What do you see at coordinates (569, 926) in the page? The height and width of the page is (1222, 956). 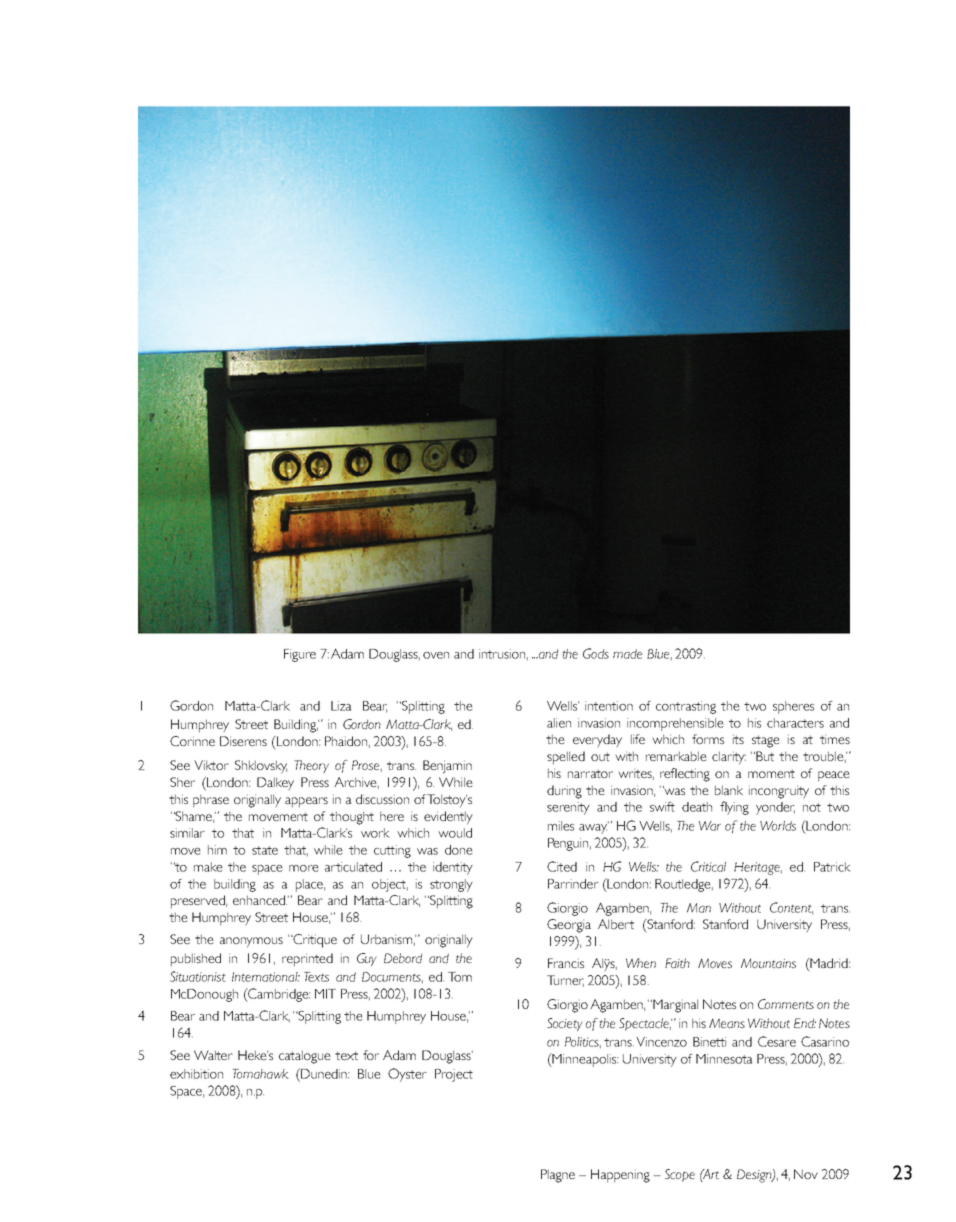 I see `Georgia` at bounding box center [569, 926].
